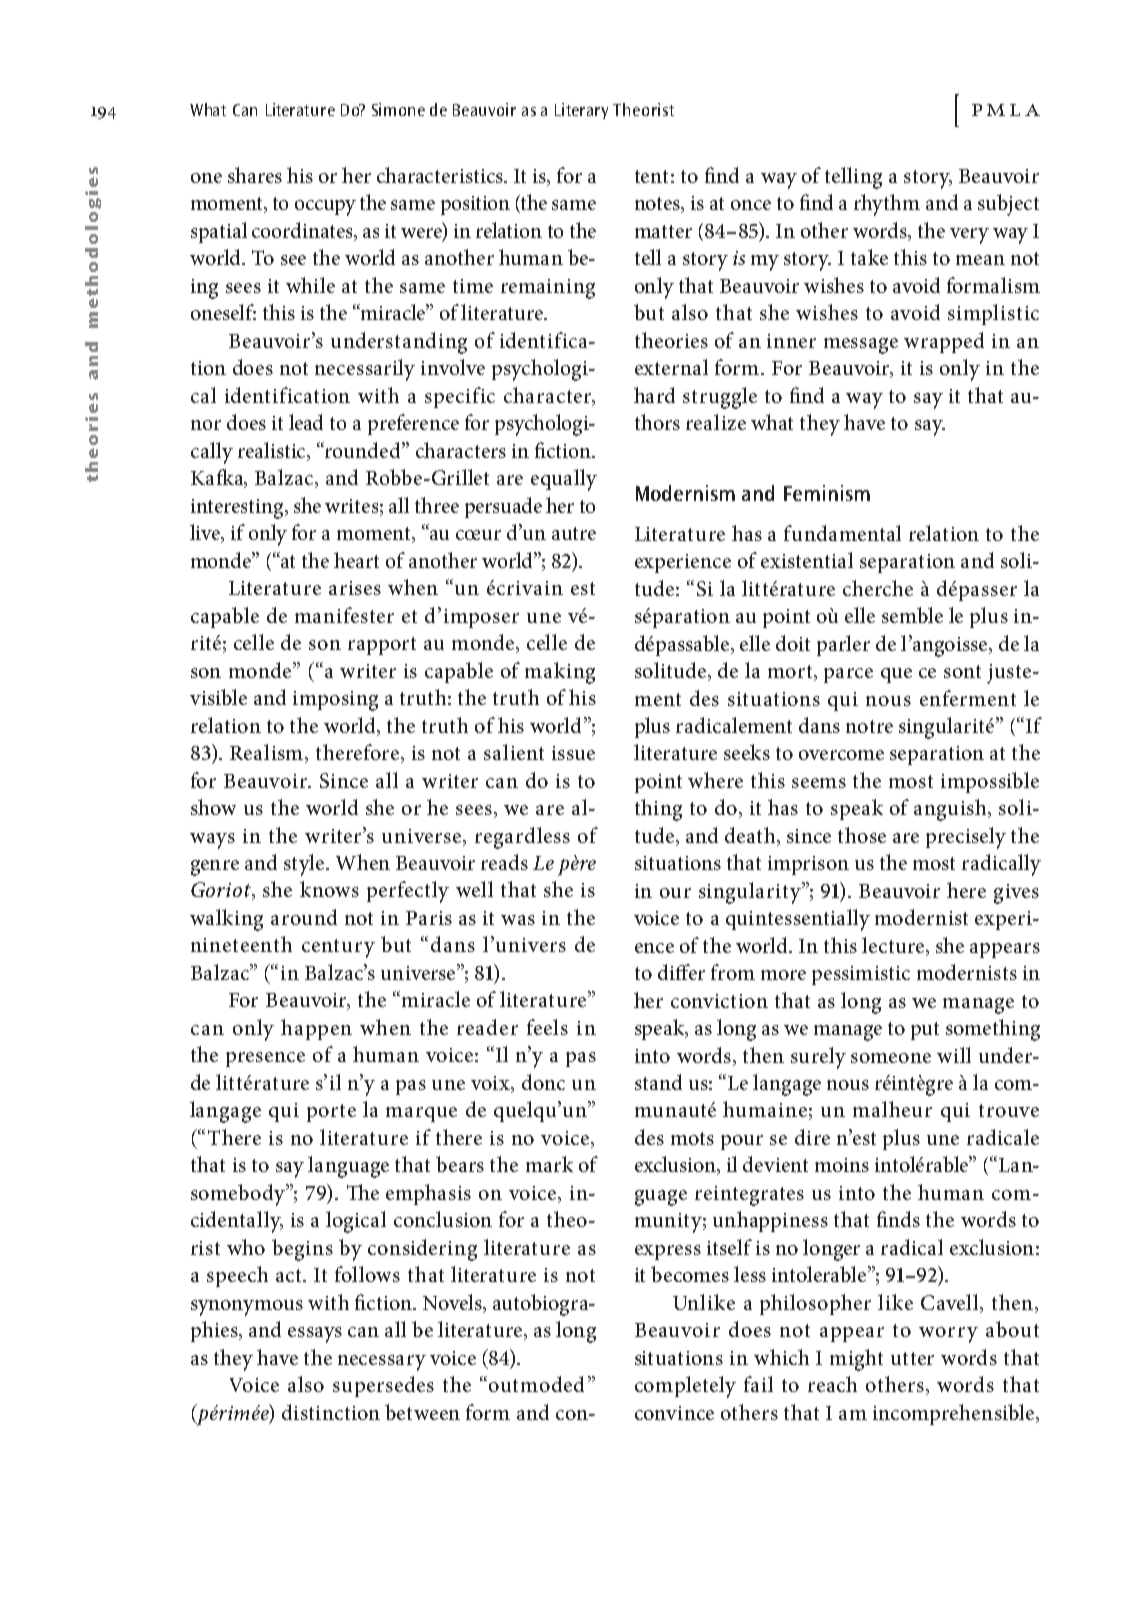  What do you see at coordinates (547, 1027) in the page?
I see `feels` at bounding box center [547, 1027].
